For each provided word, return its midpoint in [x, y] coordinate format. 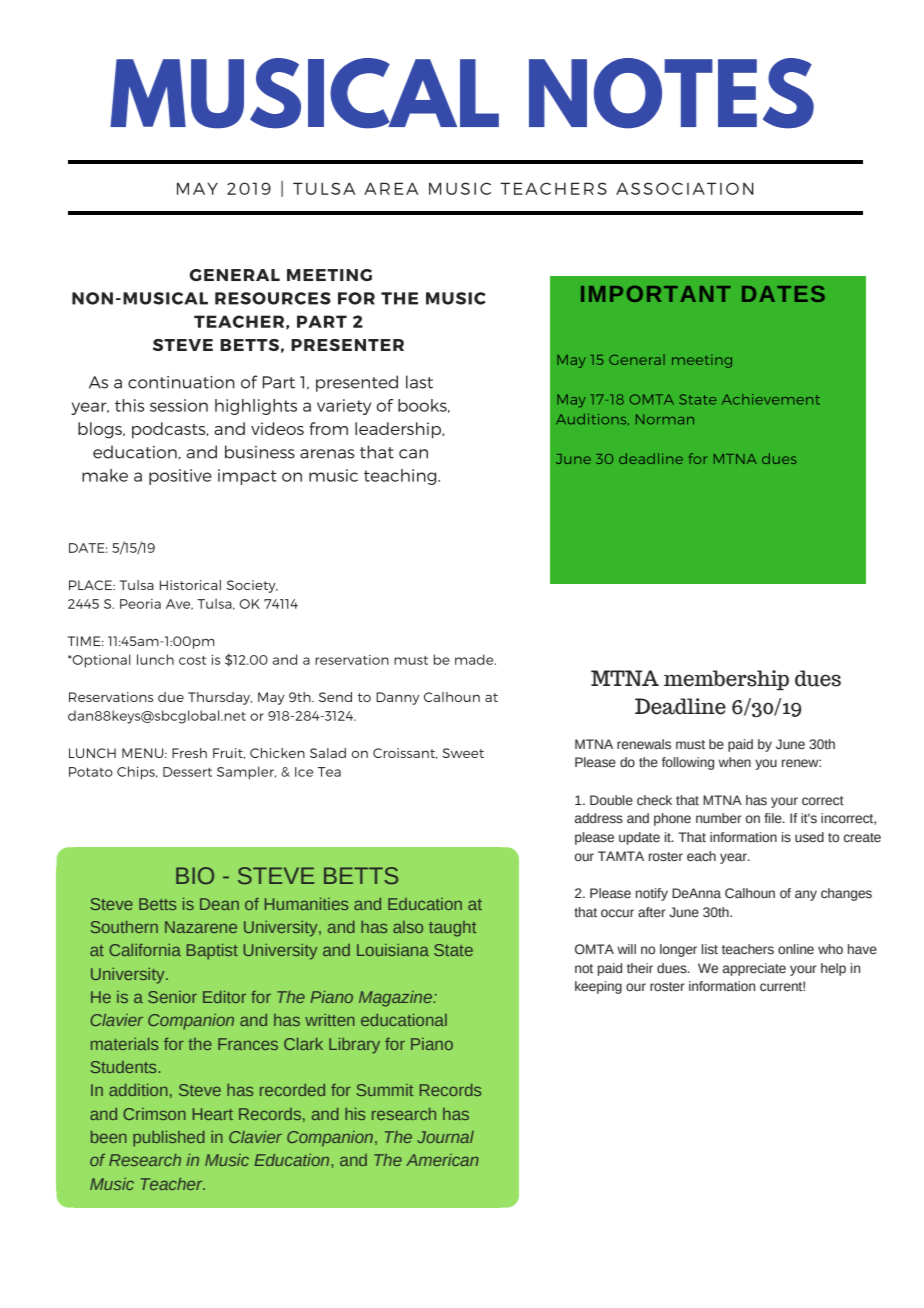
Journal [445, 1137]
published [169, 1139]
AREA [391, 188]
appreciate [754, 969]
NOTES [671, 93]
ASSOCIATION [685, 188]
